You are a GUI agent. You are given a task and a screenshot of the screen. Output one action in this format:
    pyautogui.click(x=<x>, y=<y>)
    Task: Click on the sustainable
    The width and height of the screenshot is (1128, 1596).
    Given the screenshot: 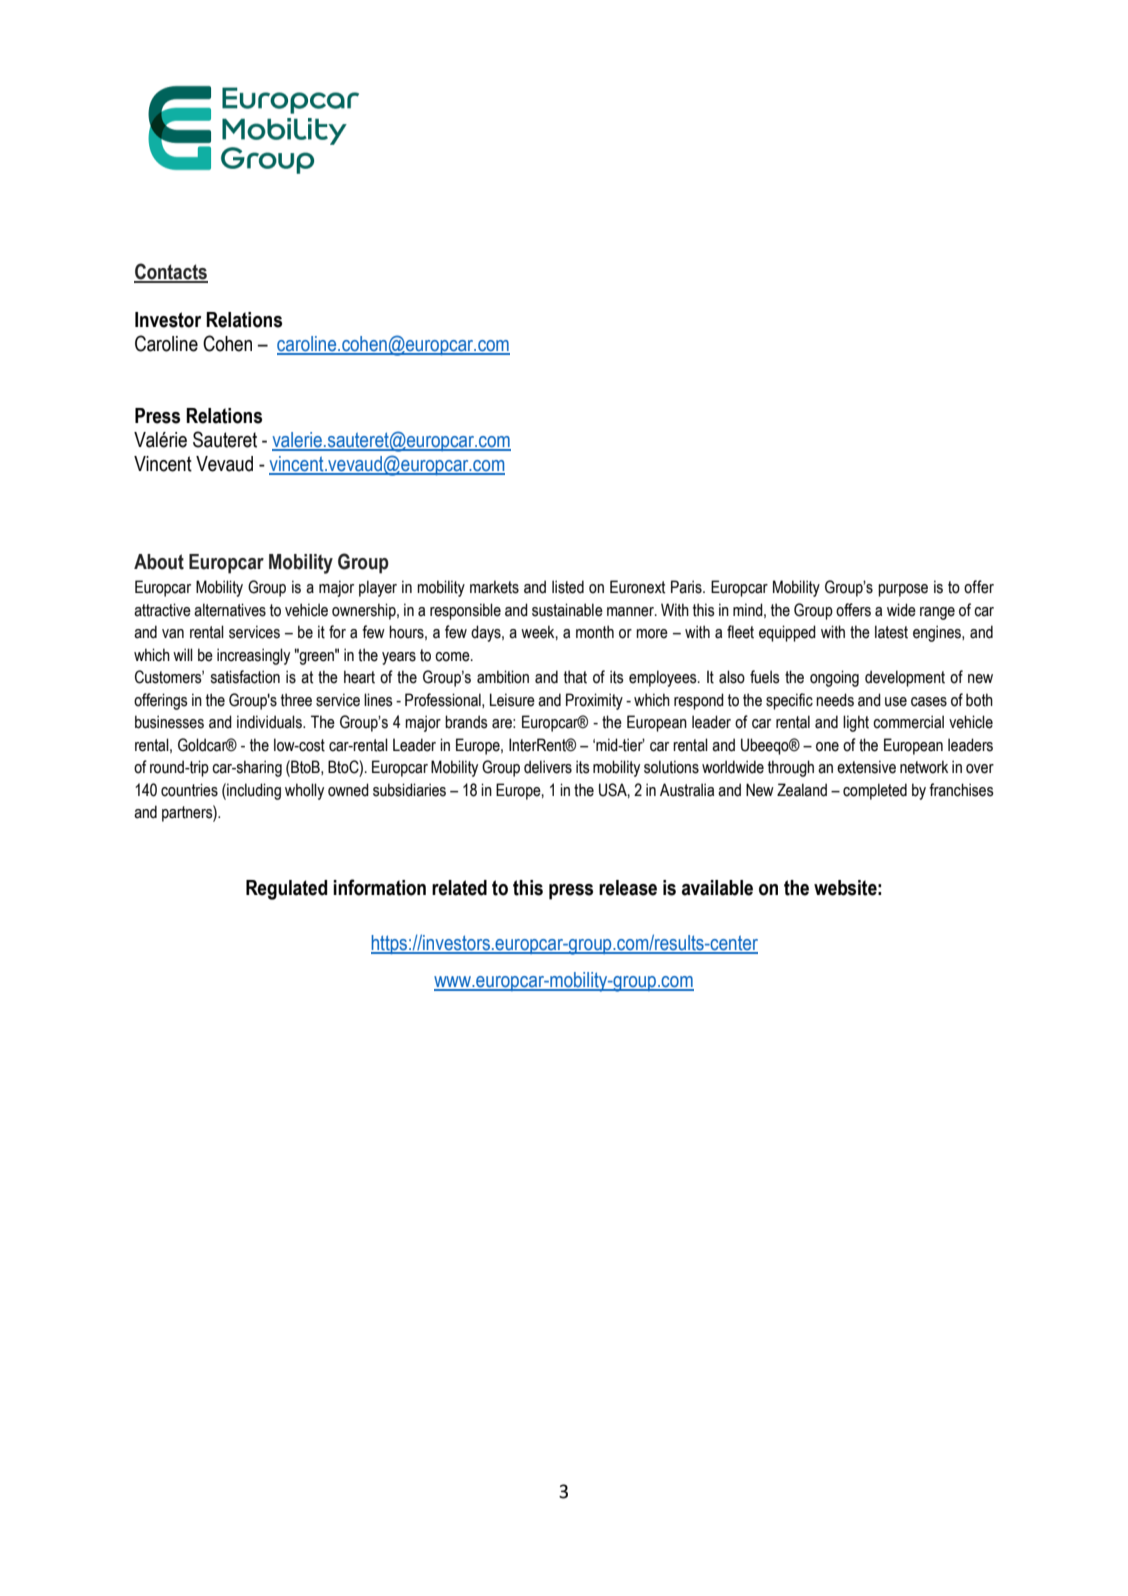 What is the action you would take?
    pyautogui.click(x=567, y=610)
